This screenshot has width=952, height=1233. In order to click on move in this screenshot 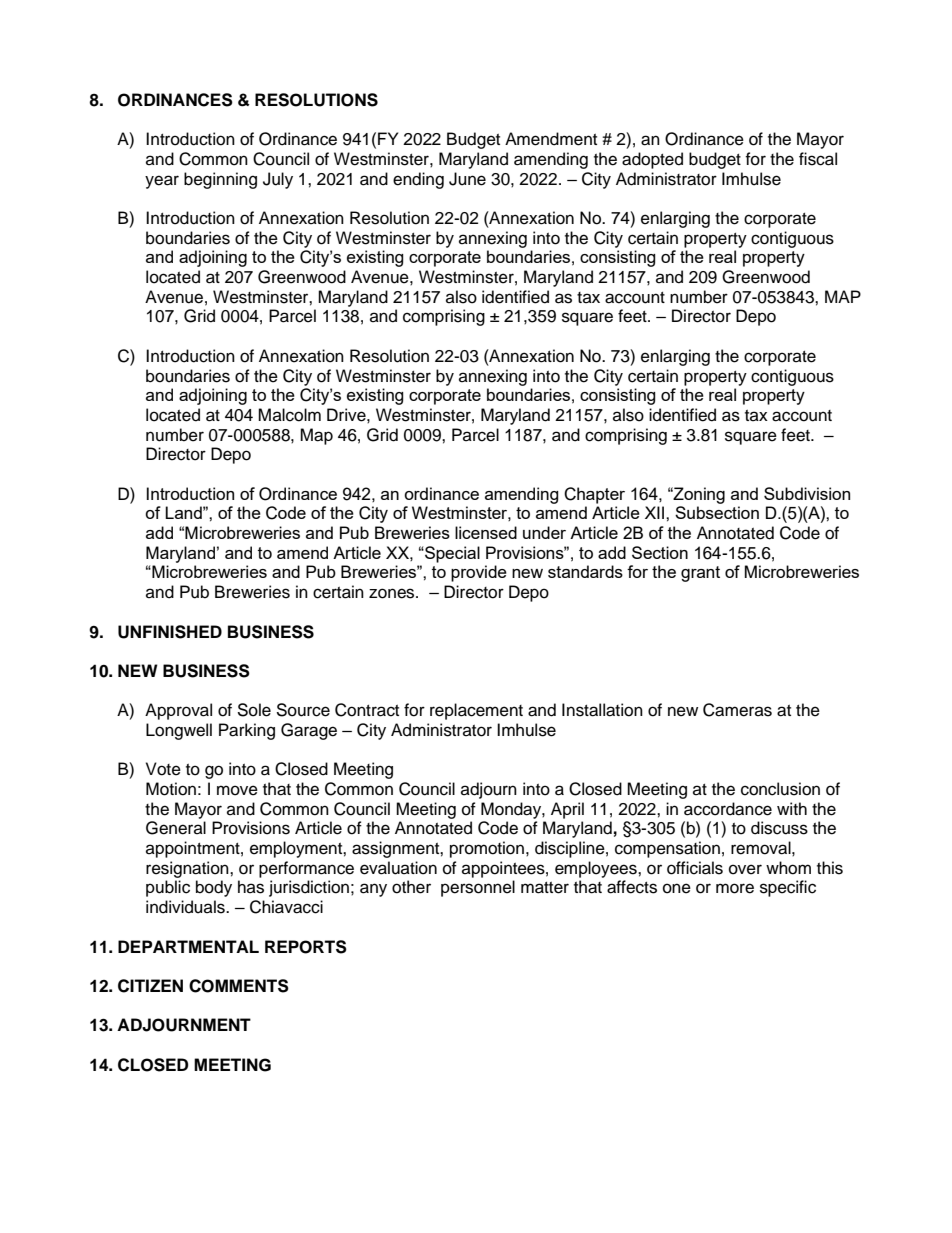, I will do `click(237, 790)`.
